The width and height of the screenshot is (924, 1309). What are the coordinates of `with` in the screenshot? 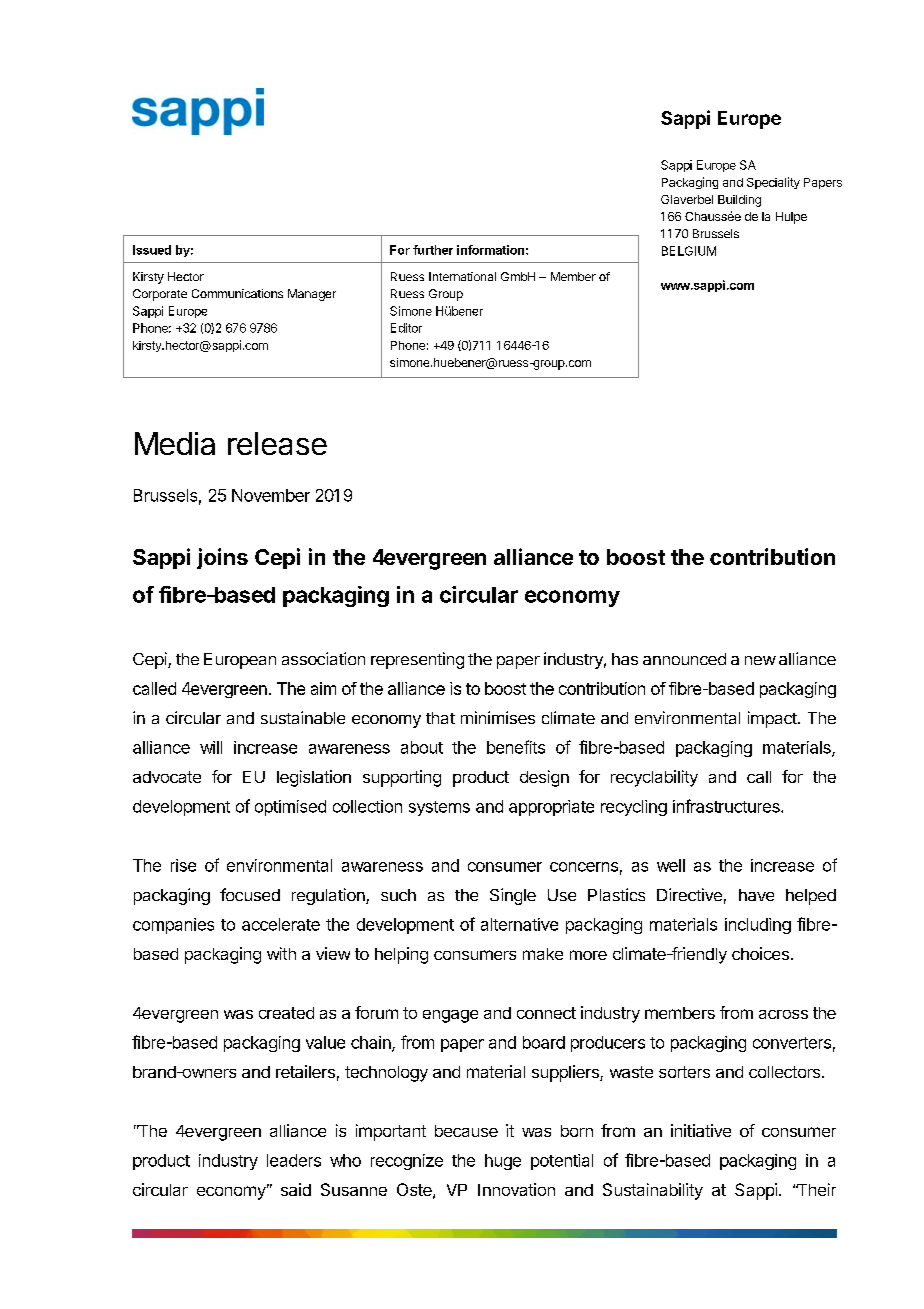 It's located at (281, 953).
